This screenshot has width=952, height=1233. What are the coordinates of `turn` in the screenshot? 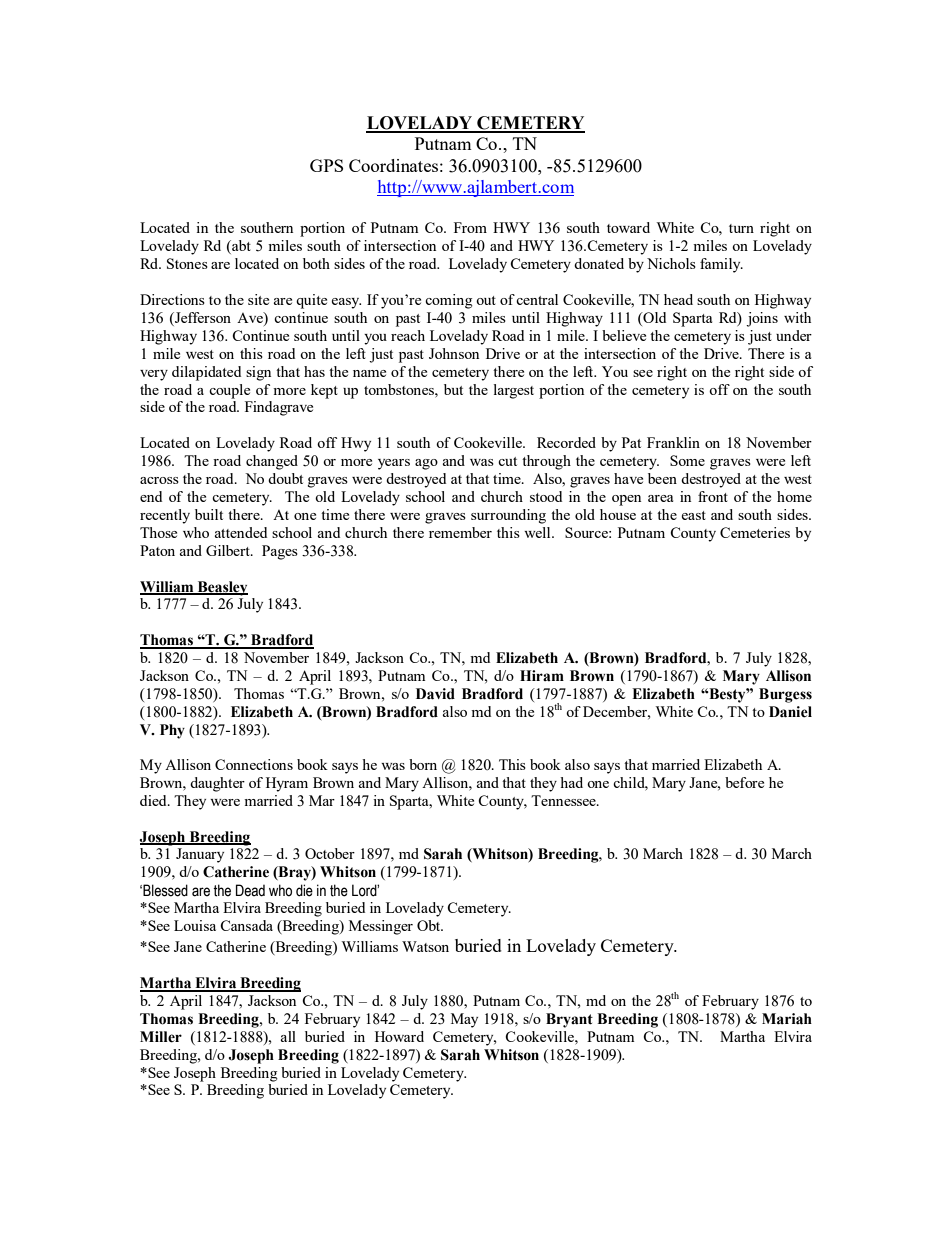 It's located at (741, 228).
